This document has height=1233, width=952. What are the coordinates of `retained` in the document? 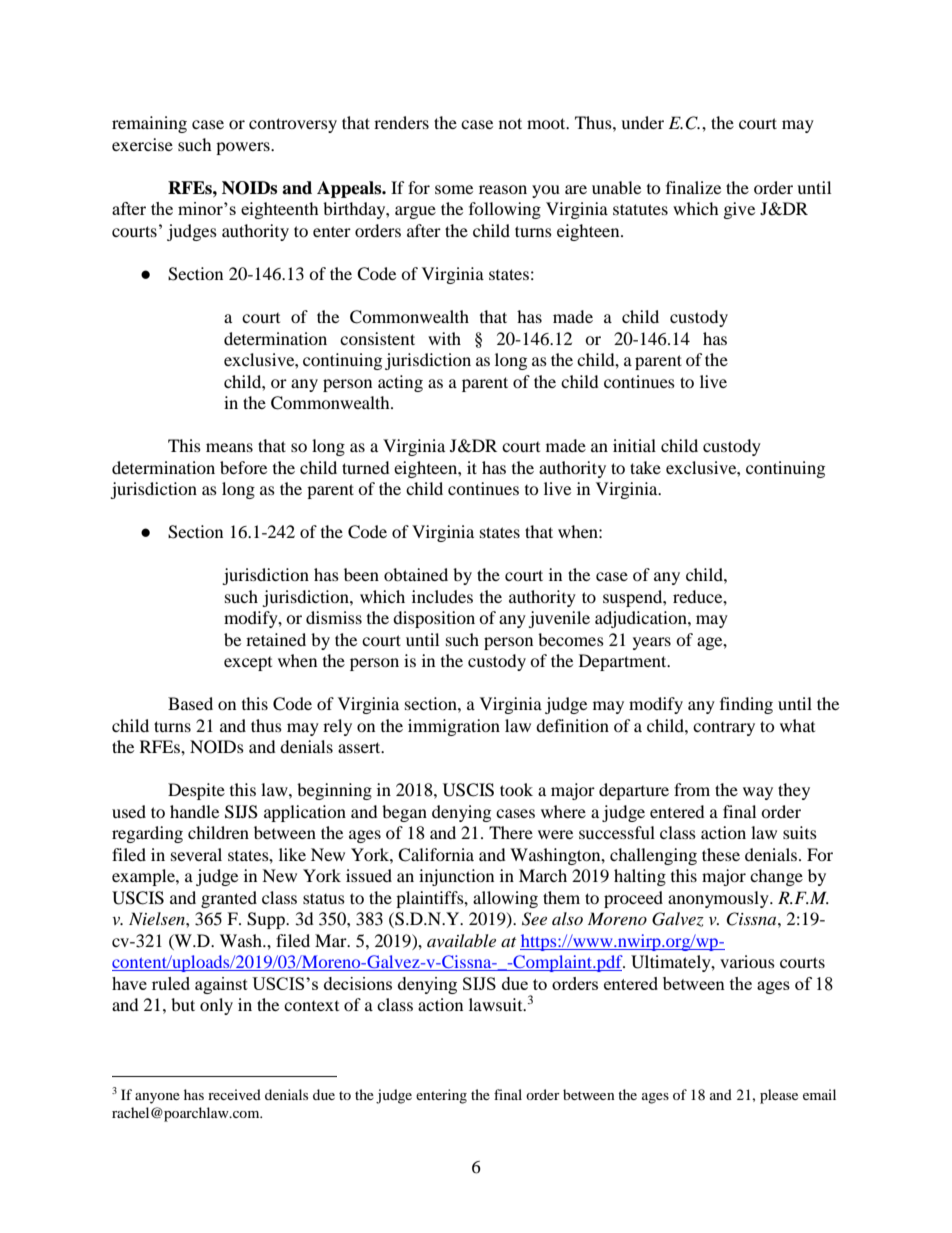 It's located at (276, 639).
